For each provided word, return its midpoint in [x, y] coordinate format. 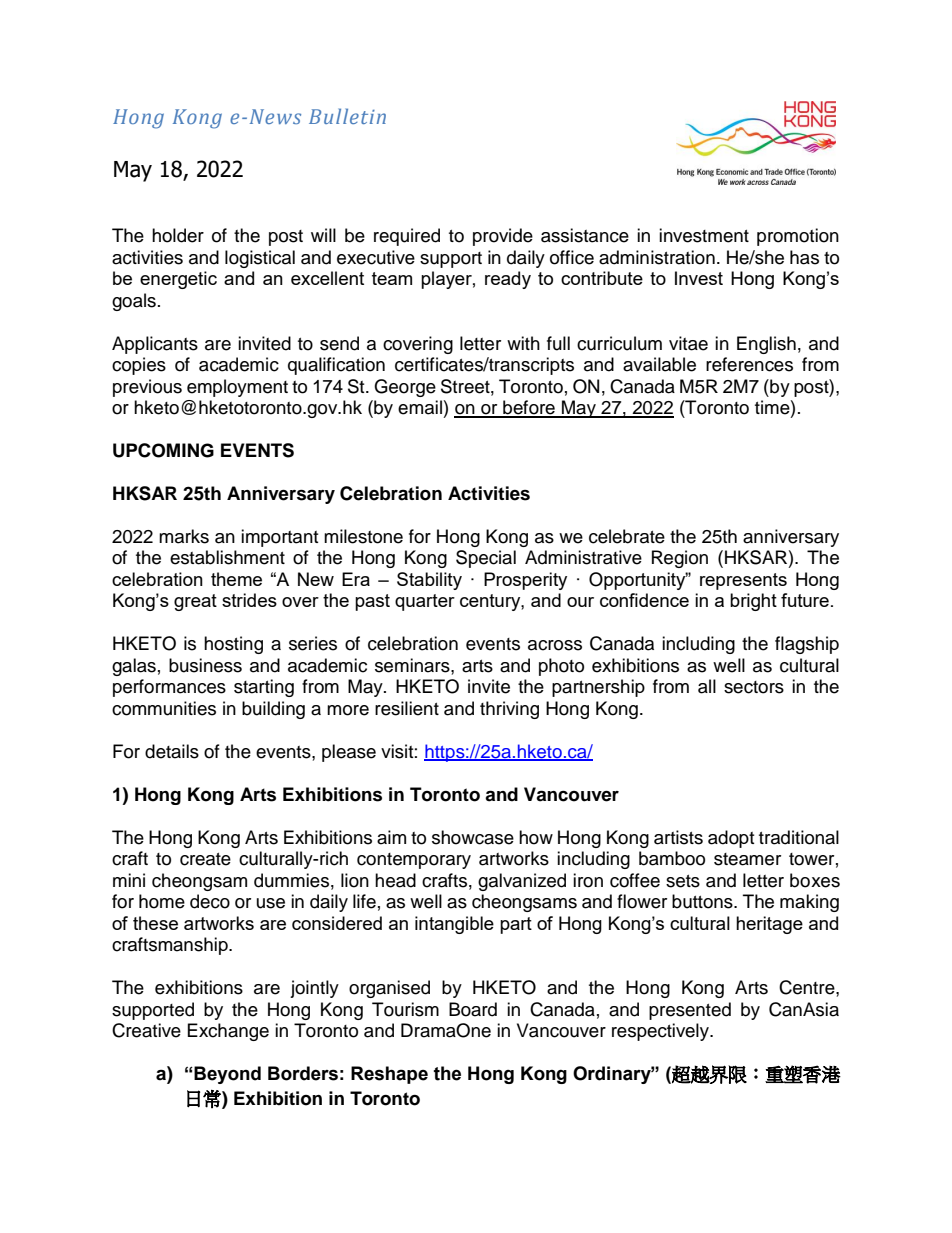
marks [184, 536]
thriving [509, 710]
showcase [473, 837]
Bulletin [347, 116]
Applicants [155, 345]
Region [680, 559]
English [766, 345]
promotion [798, 237]
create [205, 859]
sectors [754, 687]
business [205, 665]
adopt [731, 839]
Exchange [228, 1032]
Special [486, 559]
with [523, 343]
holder [178, 235]
